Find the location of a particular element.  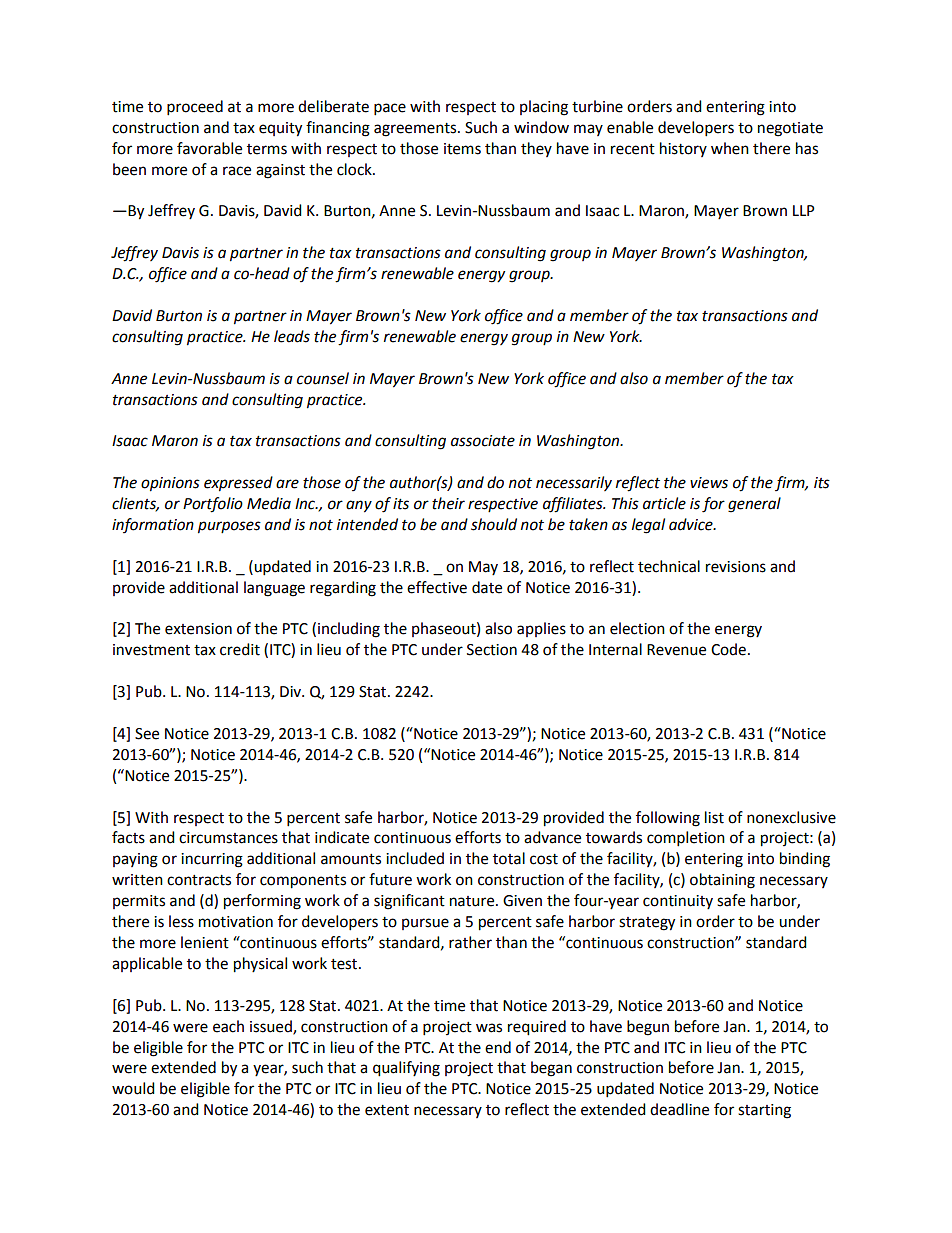

expressed is located at coordinates (238, 484).
